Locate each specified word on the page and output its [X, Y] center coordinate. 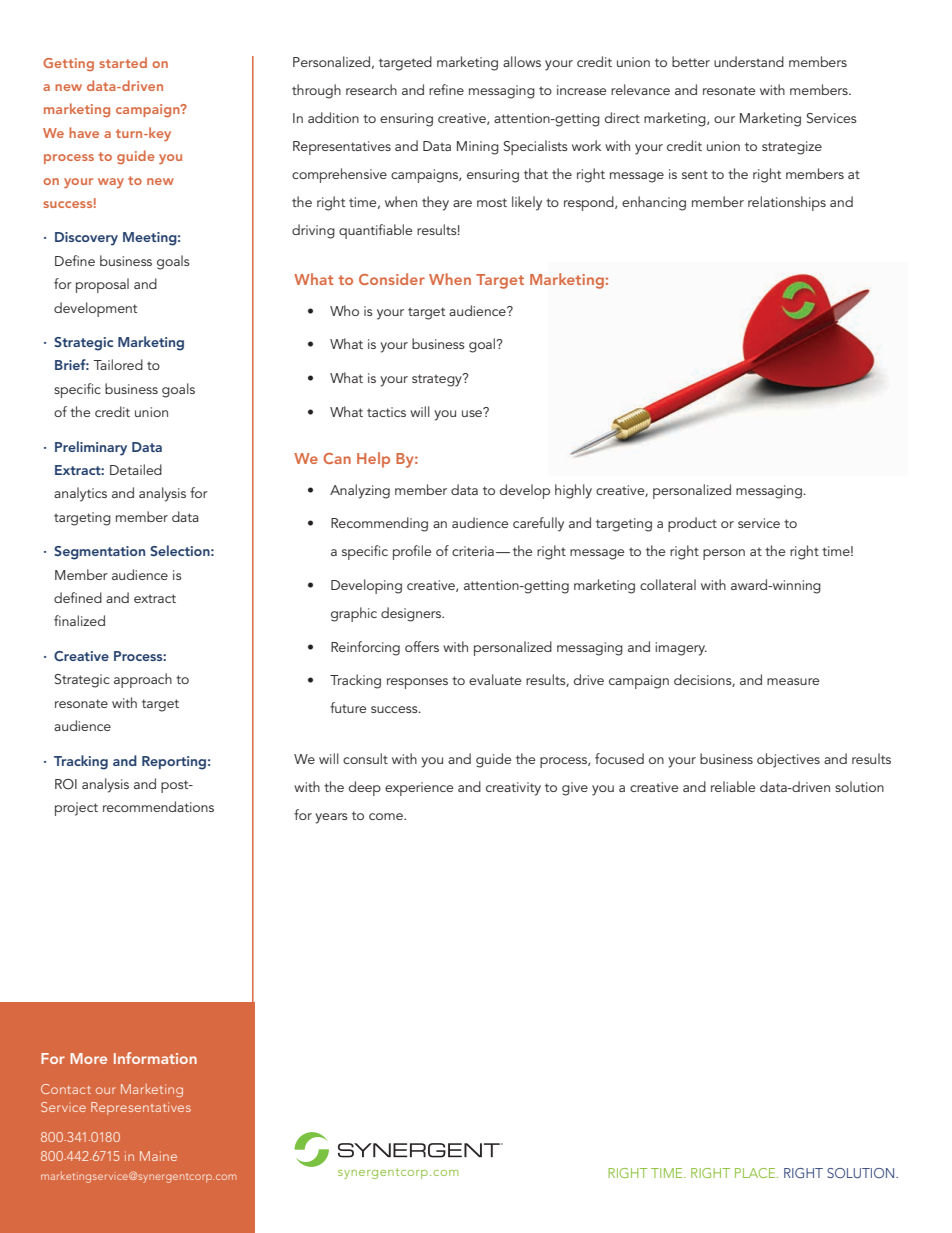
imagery [681, 649]
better [691, 61]
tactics [386, 412]
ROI [66, 784]
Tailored [118, 364]
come [387, 816]
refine [446, 89]
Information [155, 1058]
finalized [79, 620]
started [123, 62]
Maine [158, 1156]
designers [412, 614]
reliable [733, 786]
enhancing [654, 203]
